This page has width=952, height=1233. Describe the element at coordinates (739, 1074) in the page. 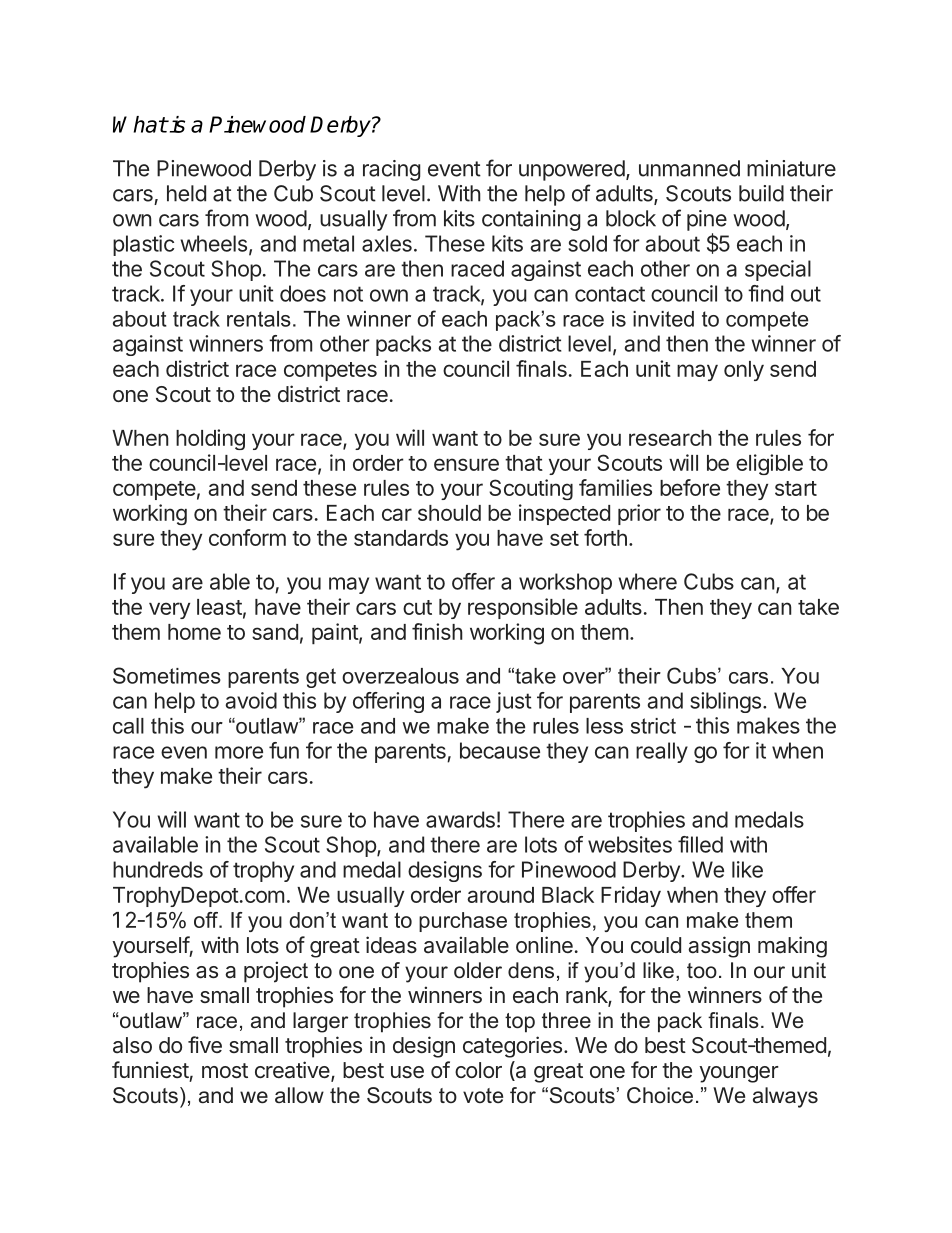

I see `younger` at that location.
